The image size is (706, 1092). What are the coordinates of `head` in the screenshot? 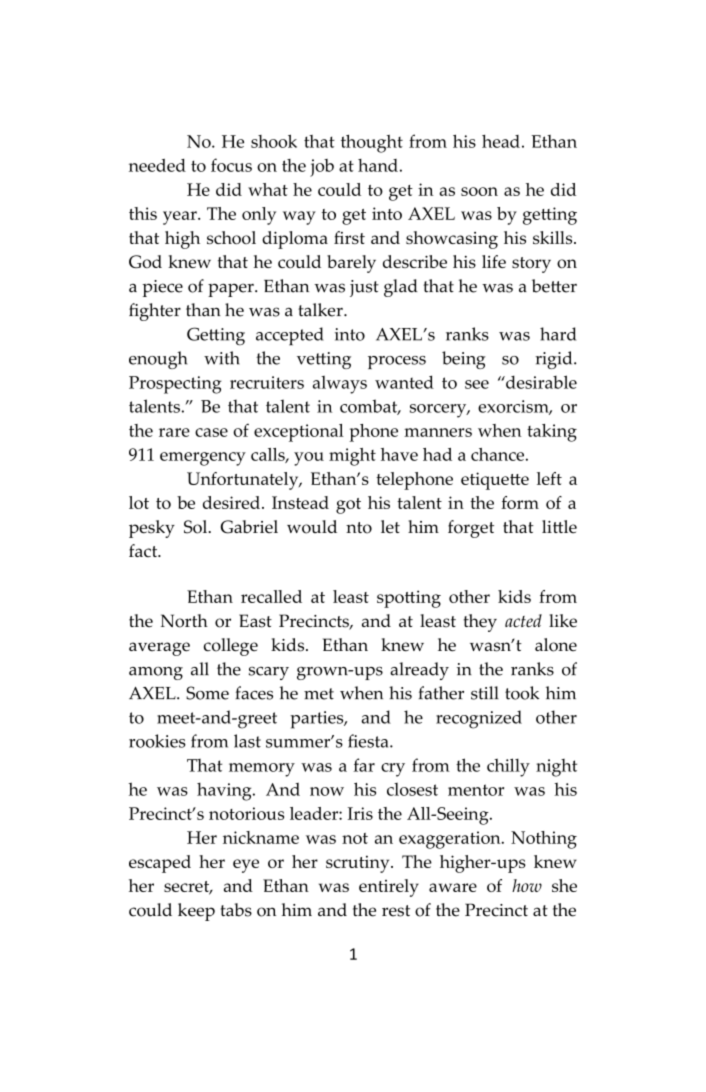 It's located at (501, 141).
